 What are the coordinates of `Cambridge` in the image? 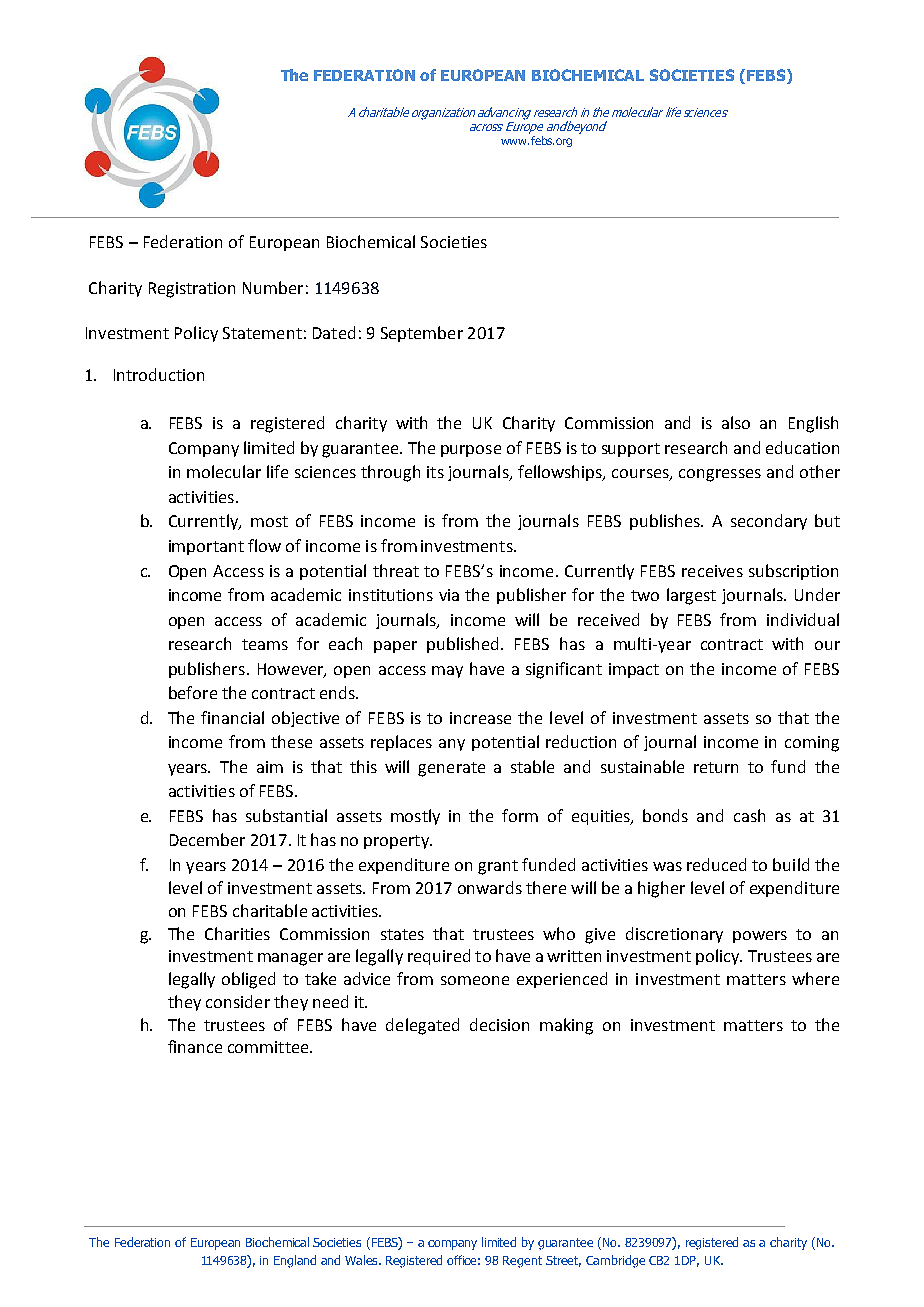 It's located at (615, 1261).
